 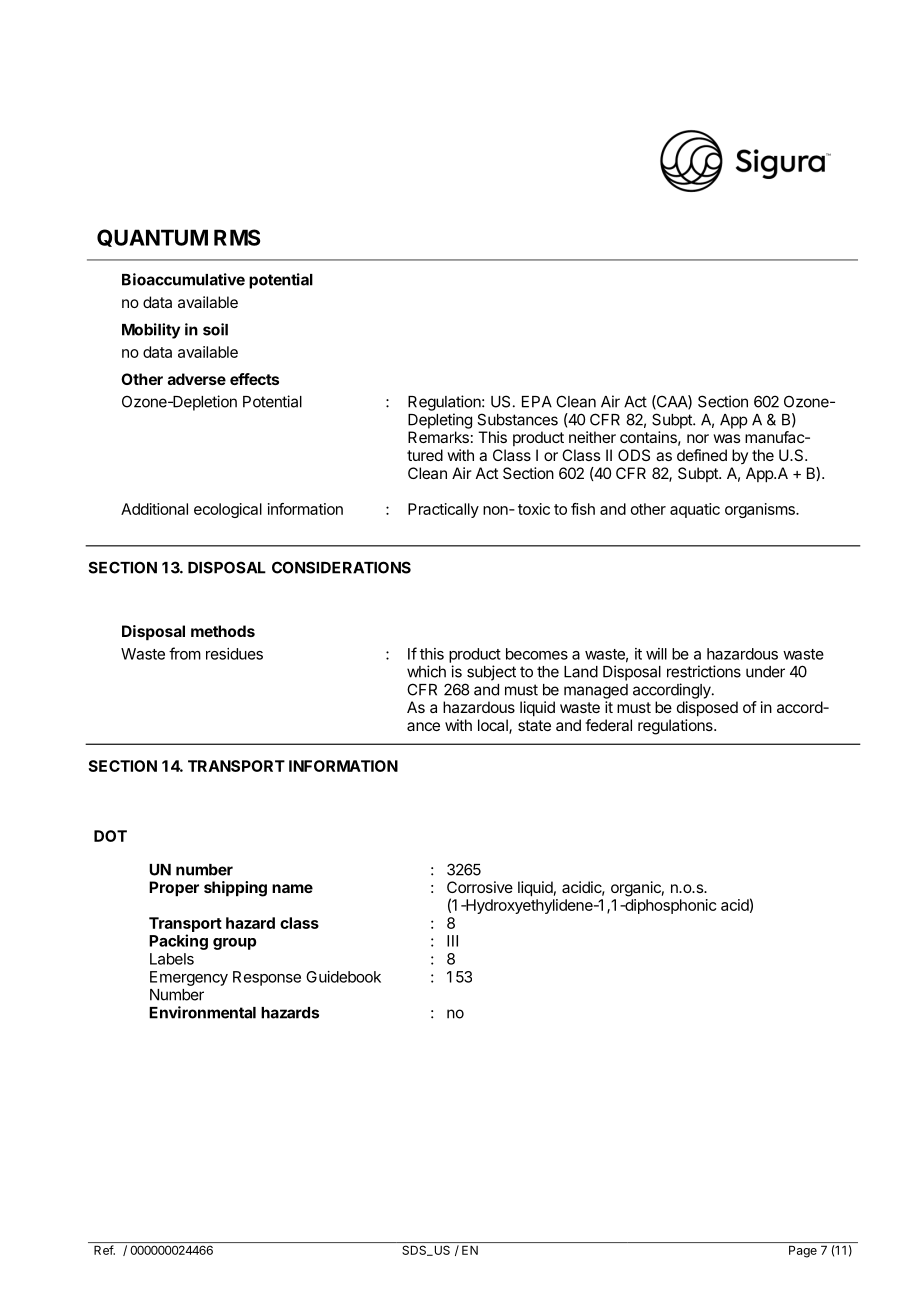 I want to click on Ref, so click(x=104, y=1250).
